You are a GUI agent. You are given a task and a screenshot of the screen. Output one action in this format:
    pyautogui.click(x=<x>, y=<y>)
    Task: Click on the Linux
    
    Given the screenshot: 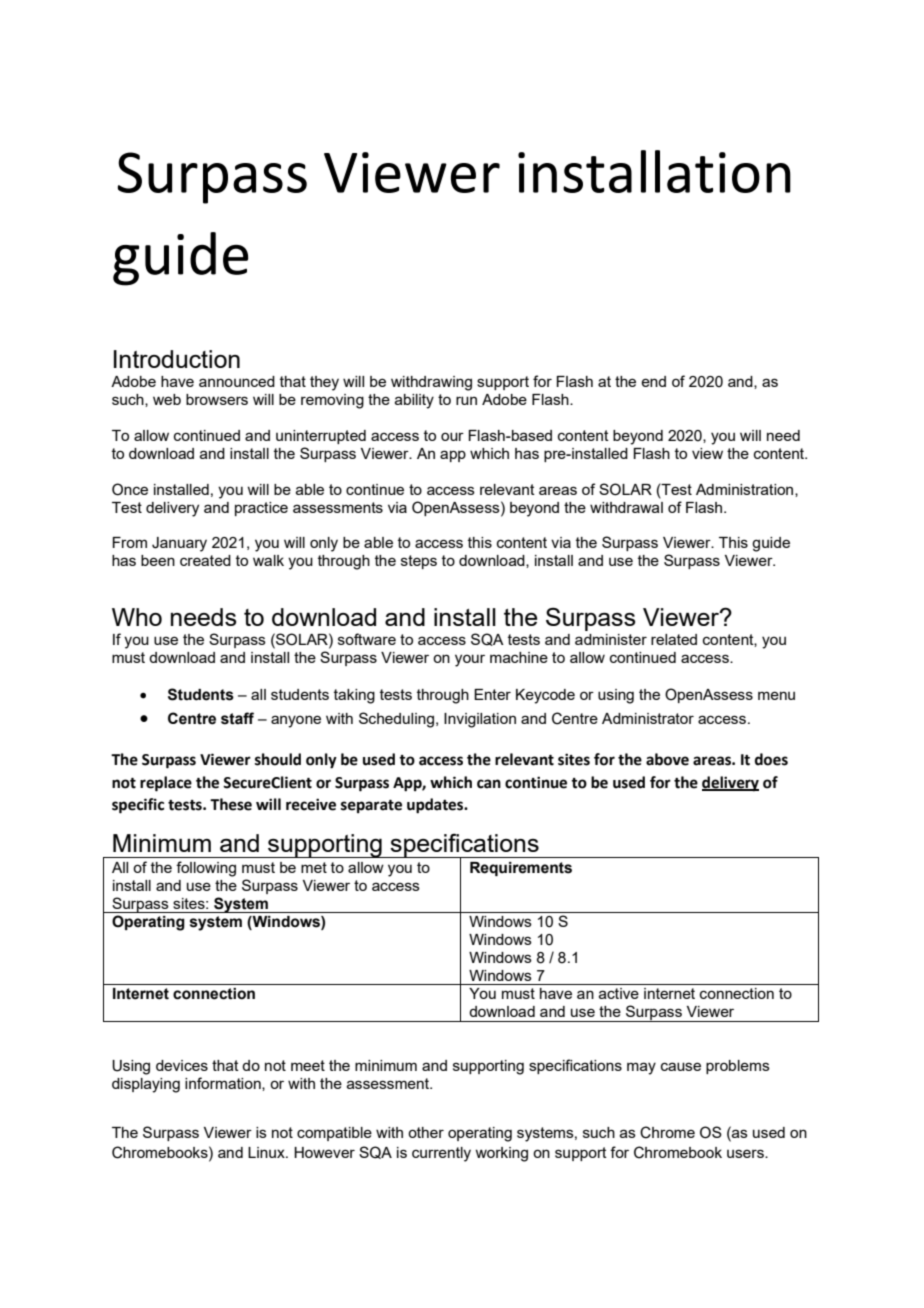 What is the action you would take?
    pyautogui.click(x=267, y=1152)
